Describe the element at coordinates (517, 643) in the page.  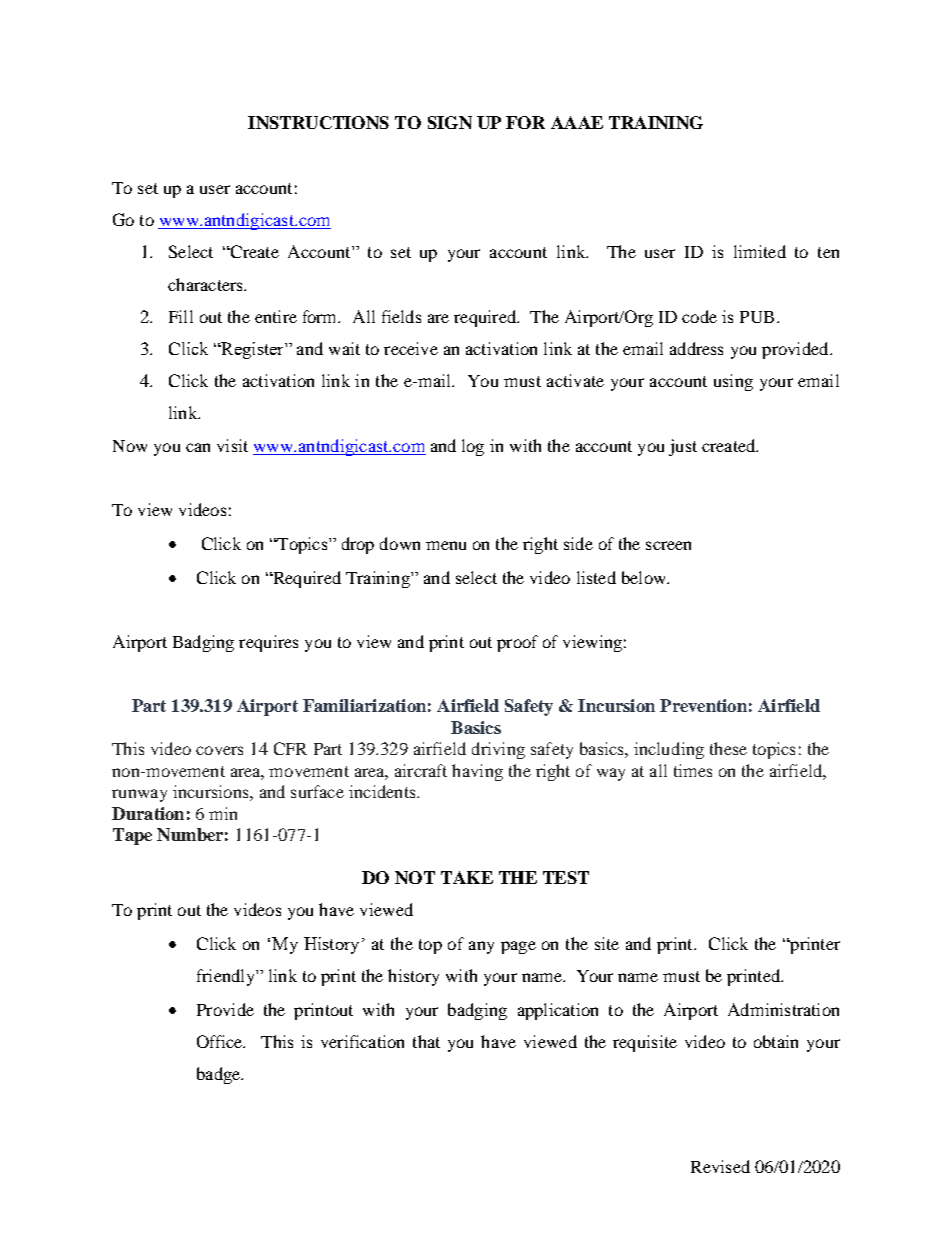
I see `proof` at that location.
